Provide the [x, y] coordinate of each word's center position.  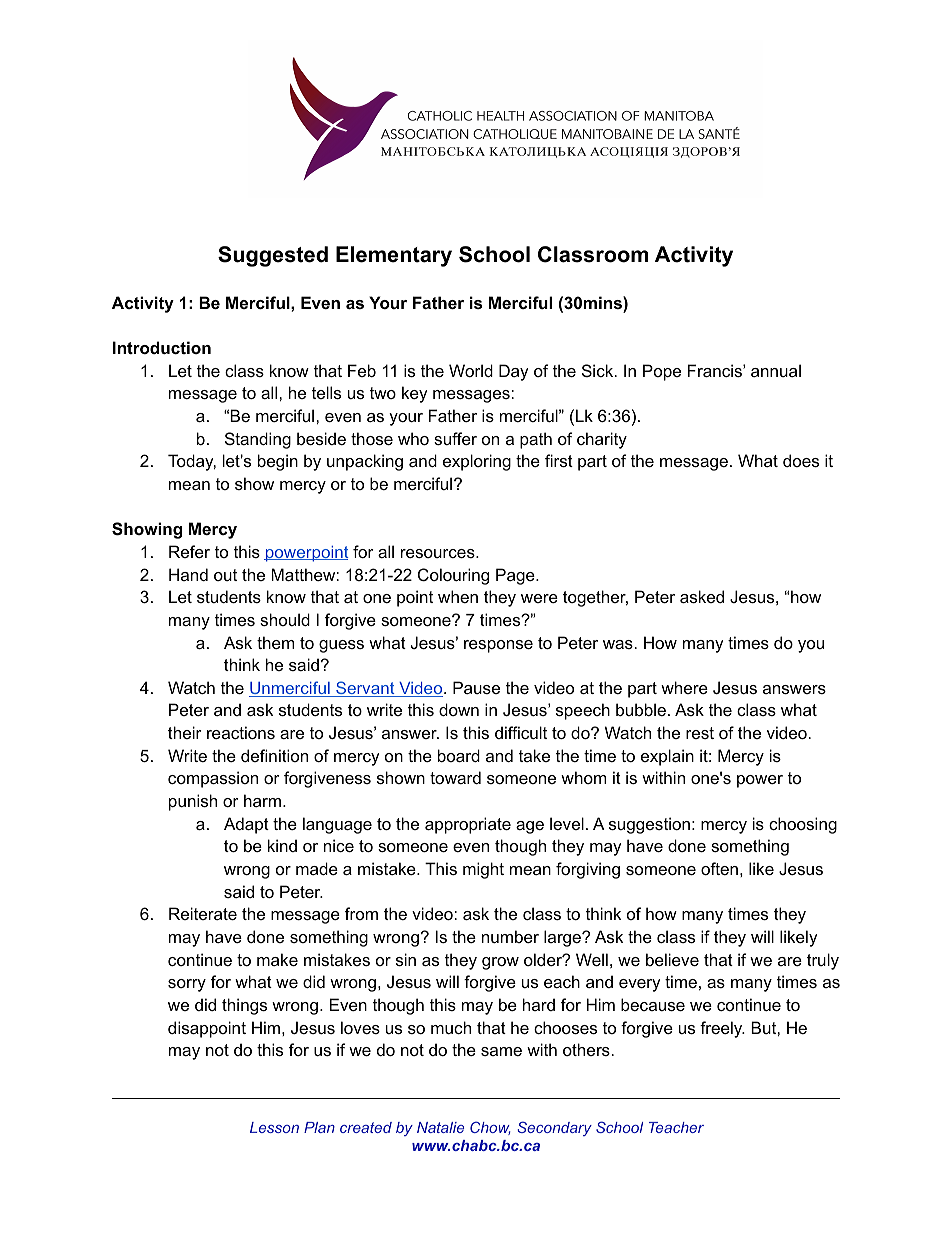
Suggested [273, 256]
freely [722, 1029]
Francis [716, 370]
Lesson [274, 1127]
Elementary [394, 256]
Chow [490, 1128]
